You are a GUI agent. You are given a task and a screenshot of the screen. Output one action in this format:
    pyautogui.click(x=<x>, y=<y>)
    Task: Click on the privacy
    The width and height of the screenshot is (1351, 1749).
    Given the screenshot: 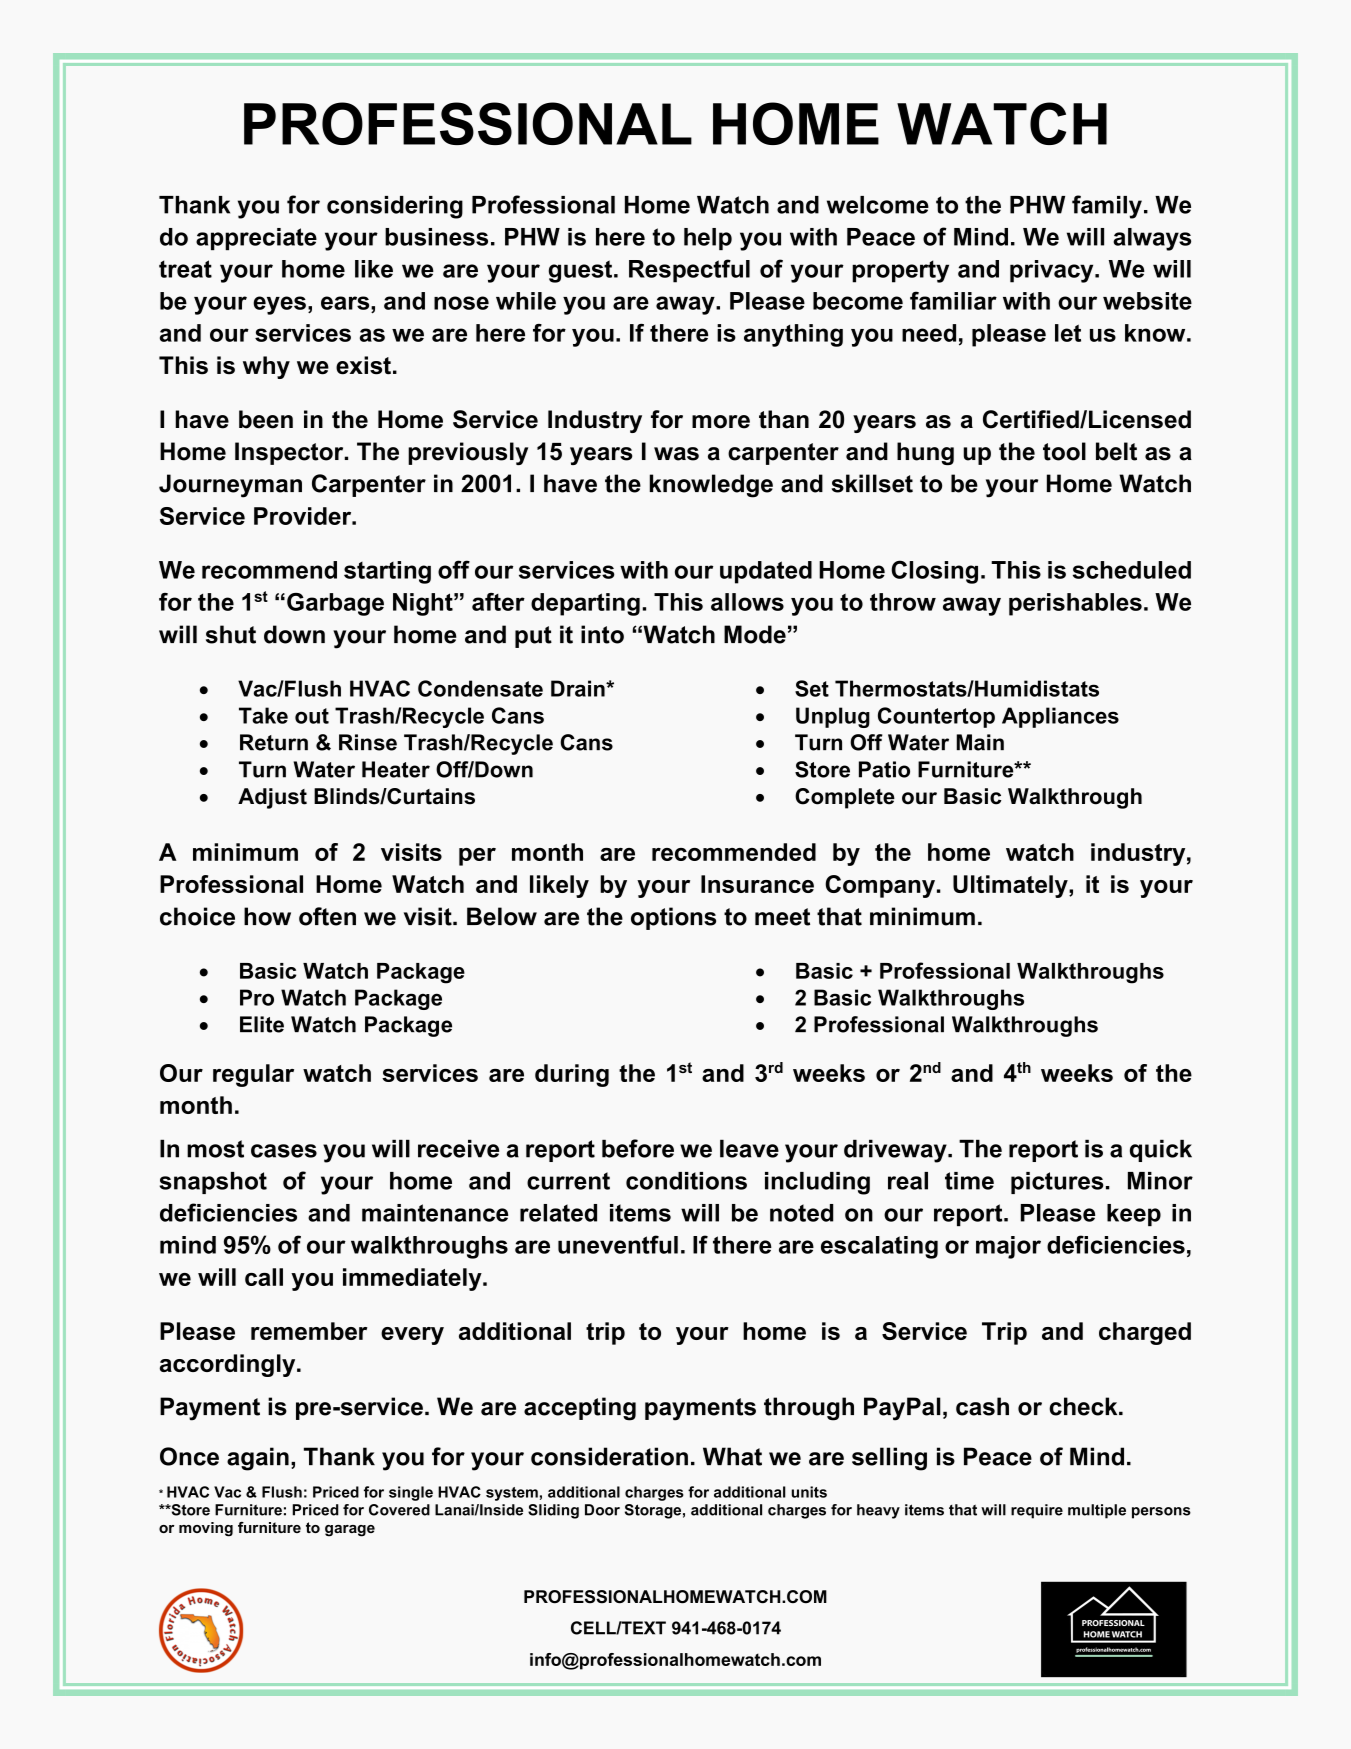 What is the action you would take?
    pyautogui.click(x=1053, y=271)
